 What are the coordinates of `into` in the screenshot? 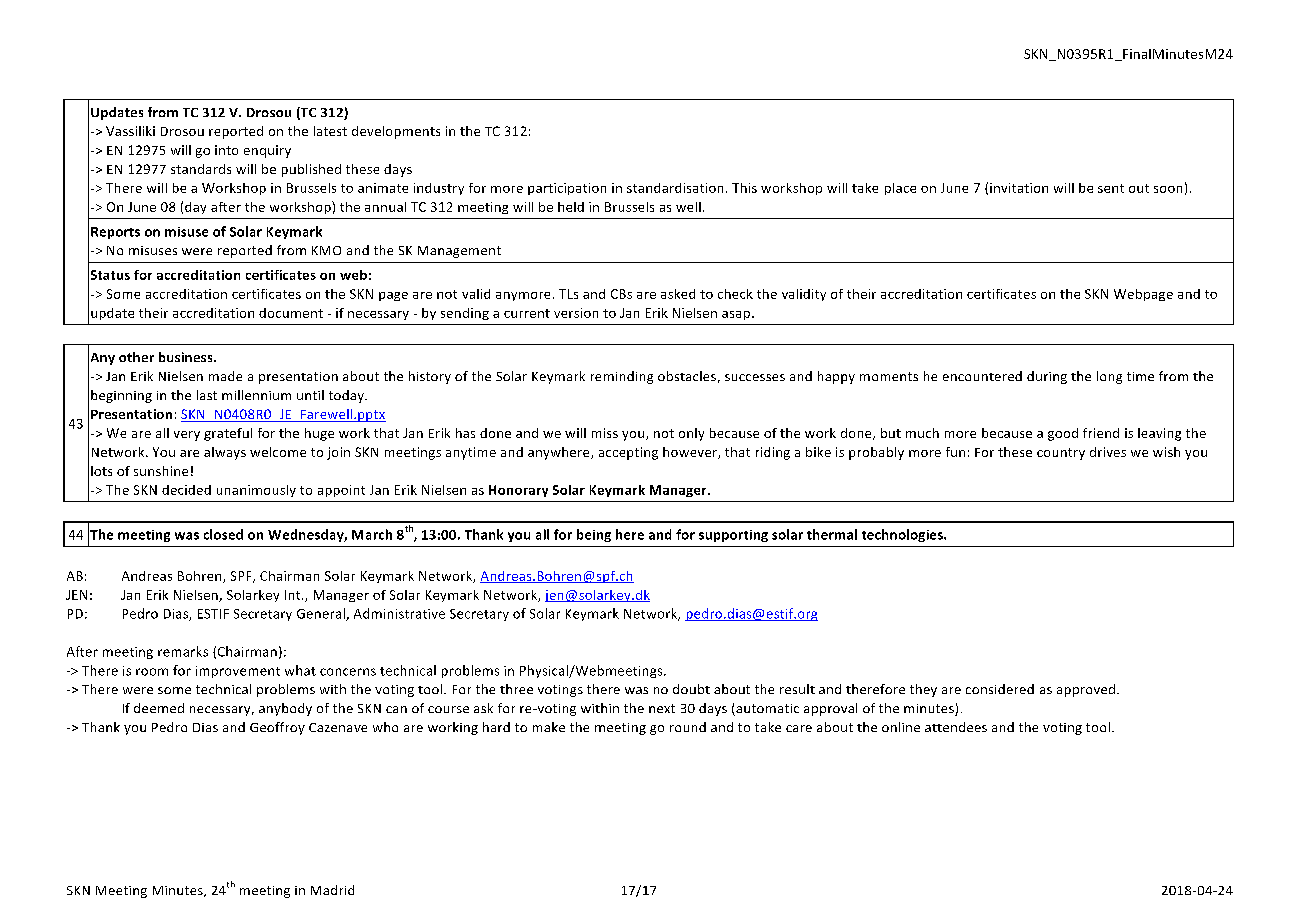 It's located at (226, 150).
